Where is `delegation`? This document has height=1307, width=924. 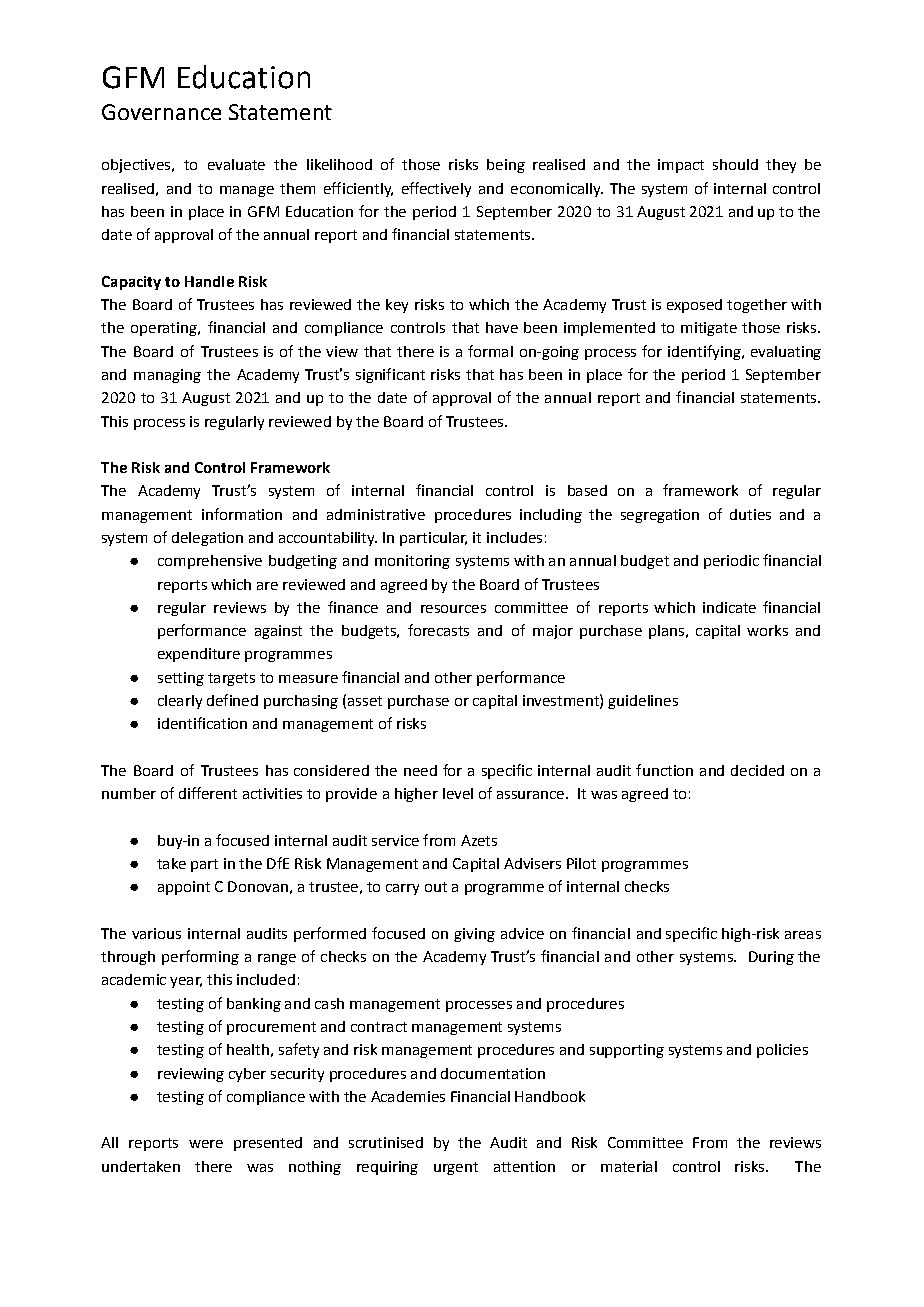 delegation is located at coordinates (207, 539).
